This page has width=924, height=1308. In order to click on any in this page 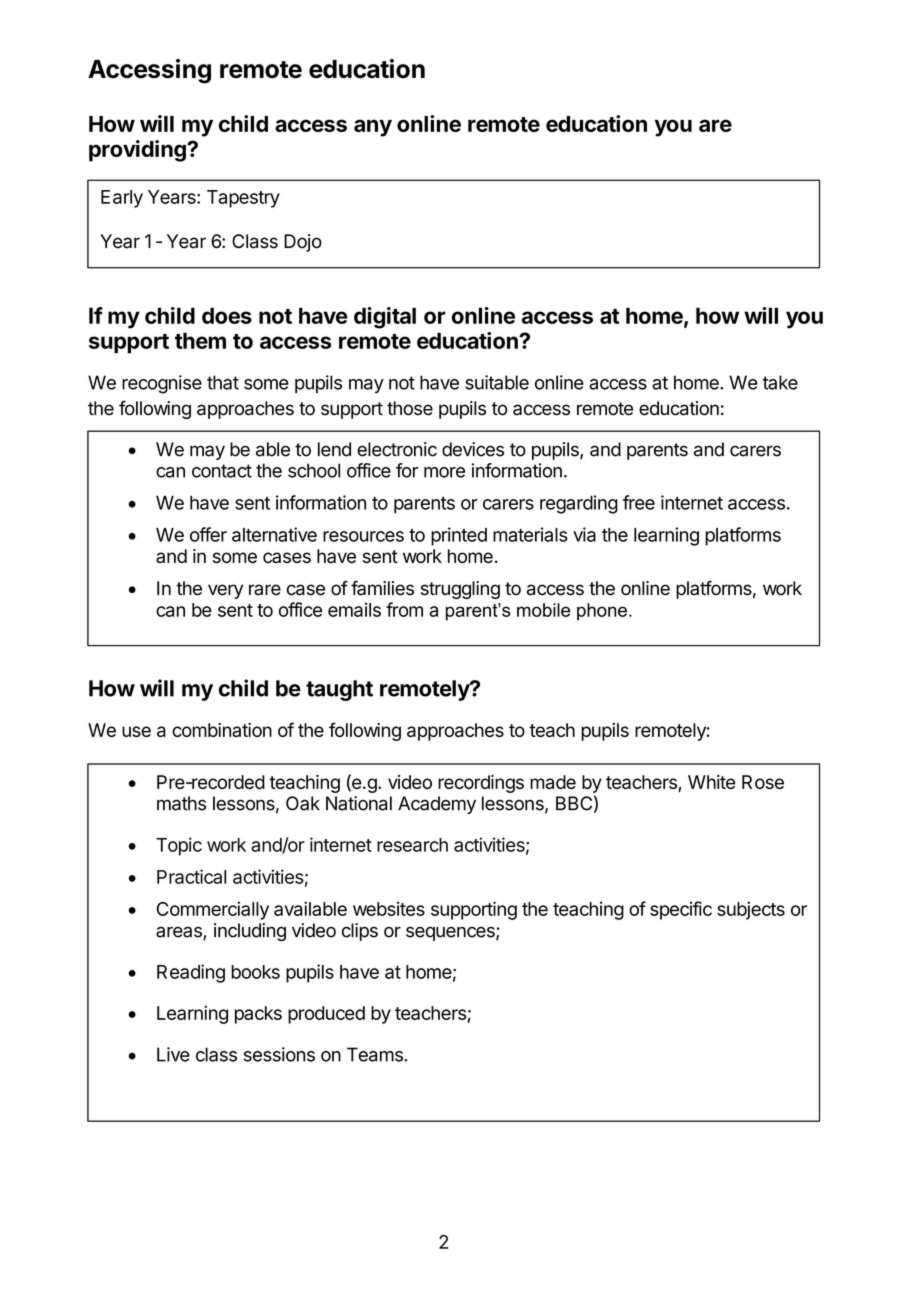, I will do `click(373, 128)`.
